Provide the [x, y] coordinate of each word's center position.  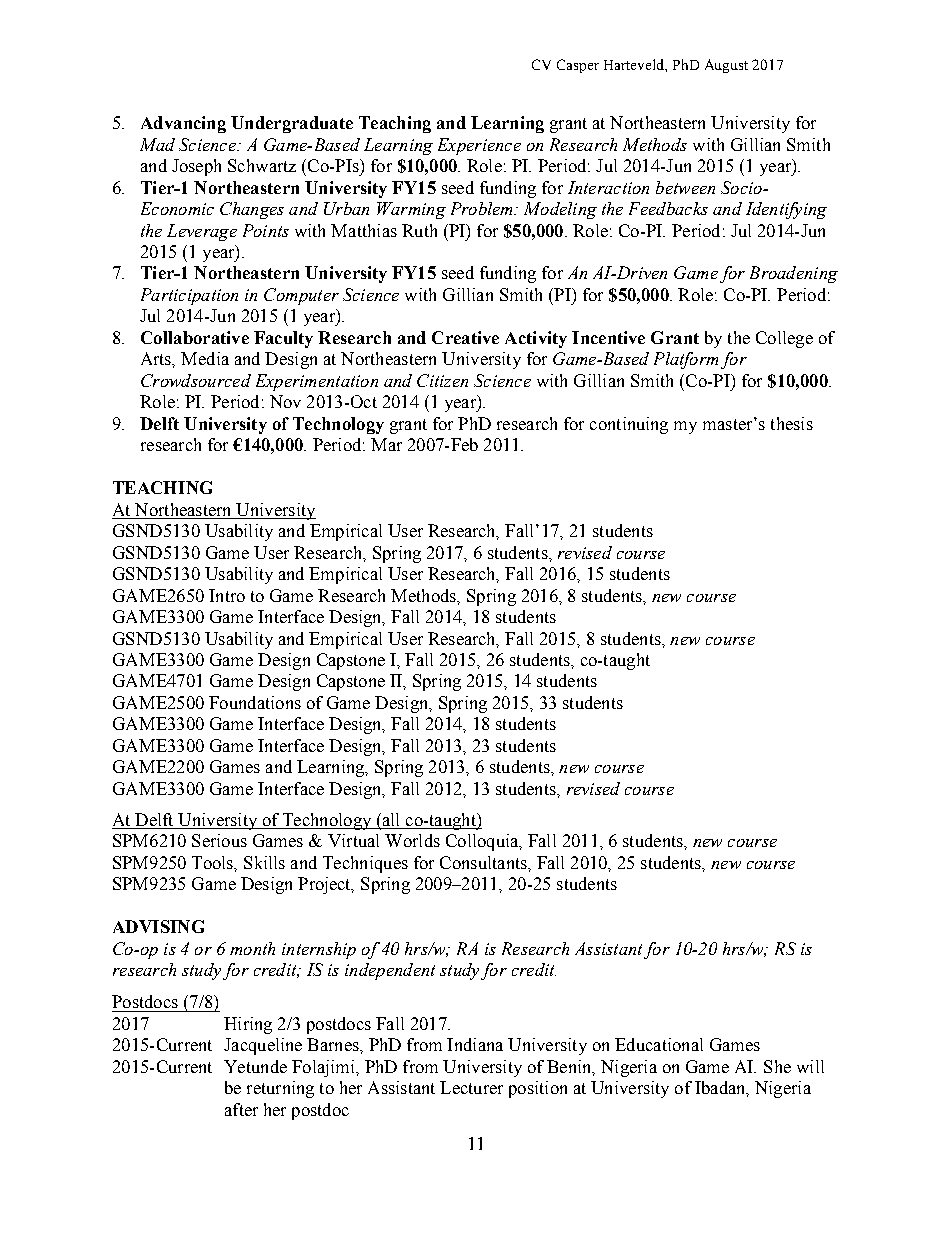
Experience [479, 146]
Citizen [442, 380]
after [241, 1109]
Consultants [484, 862]
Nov [285, 401]
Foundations [255, 702]
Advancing [183, 124]
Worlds [412, 840]
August [726, 66]
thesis [792, 423]
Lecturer [471, 1087]
